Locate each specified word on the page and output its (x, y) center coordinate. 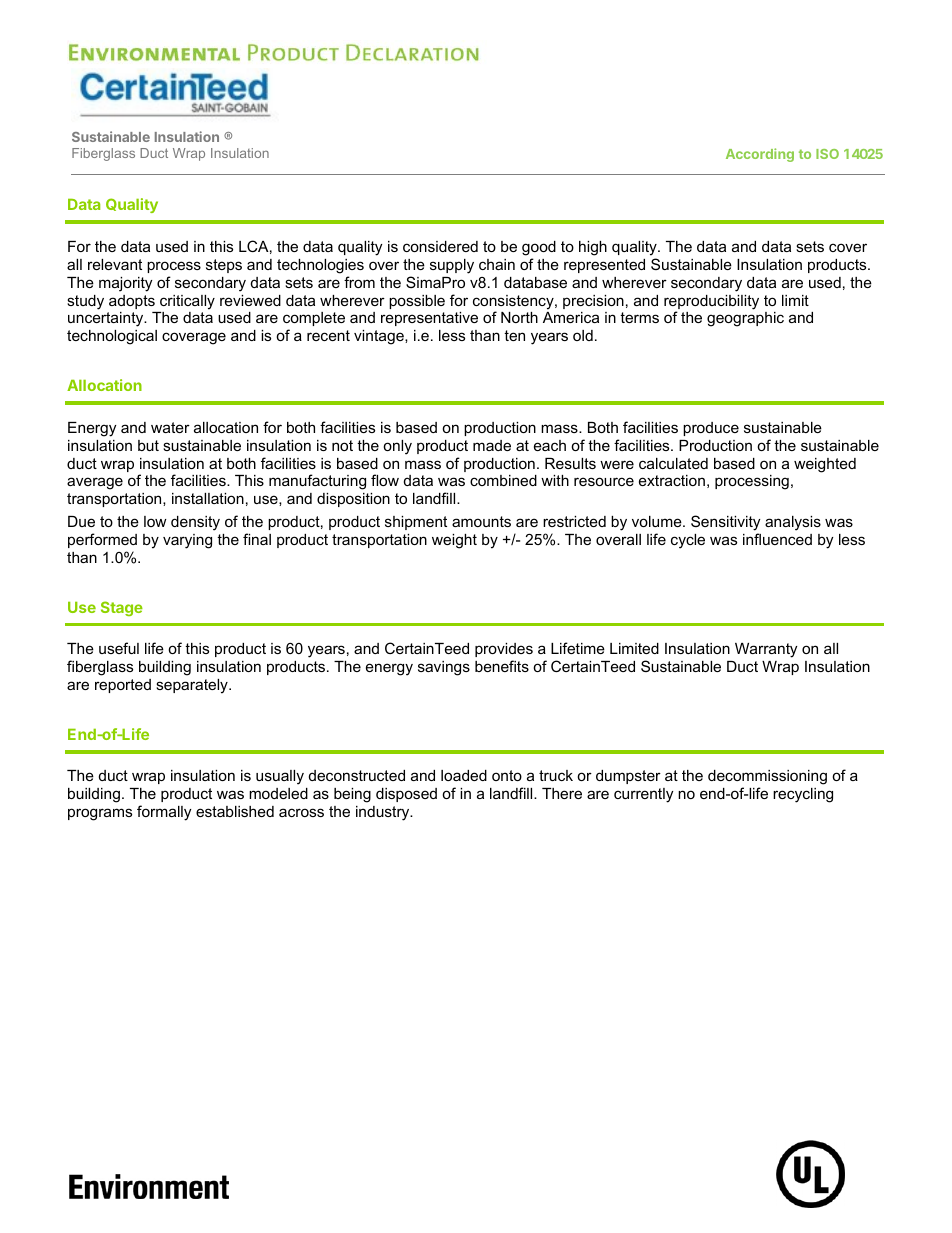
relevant (115, 264)
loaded (464, 775)
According (760, 155)
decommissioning (767, 779)
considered (440, 246)
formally (164, 813)
